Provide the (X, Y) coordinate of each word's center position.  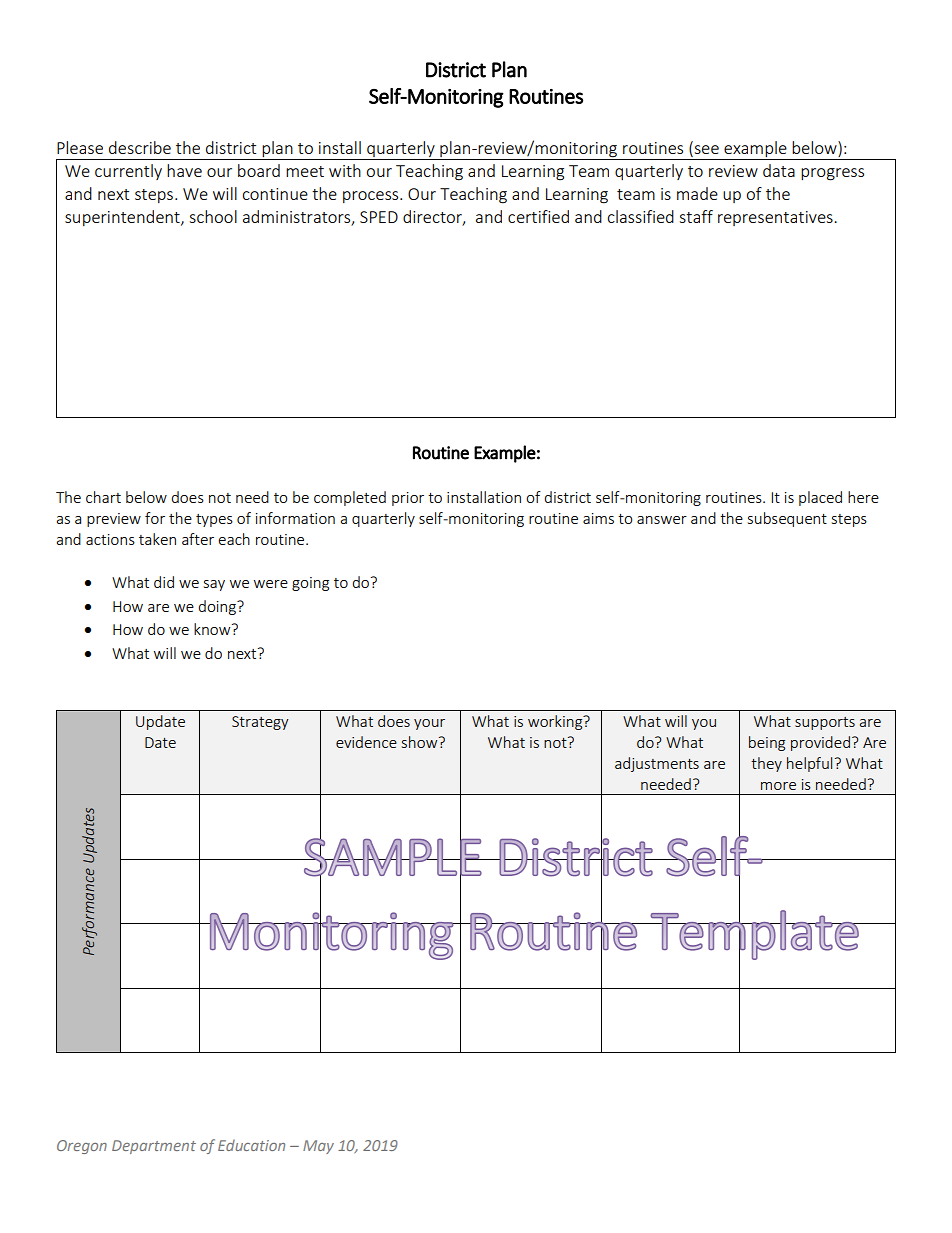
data (779, 170)
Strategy (260, 723)
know (213, 629)
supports (825, 723)
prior (408, 499)
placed (820, 498)
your (429, 724)
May (318, 1147)
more (778, 786)
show (421, 742)
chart (103, 497)
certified (538, 216)
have (184, 170)
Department (154, 1147)
